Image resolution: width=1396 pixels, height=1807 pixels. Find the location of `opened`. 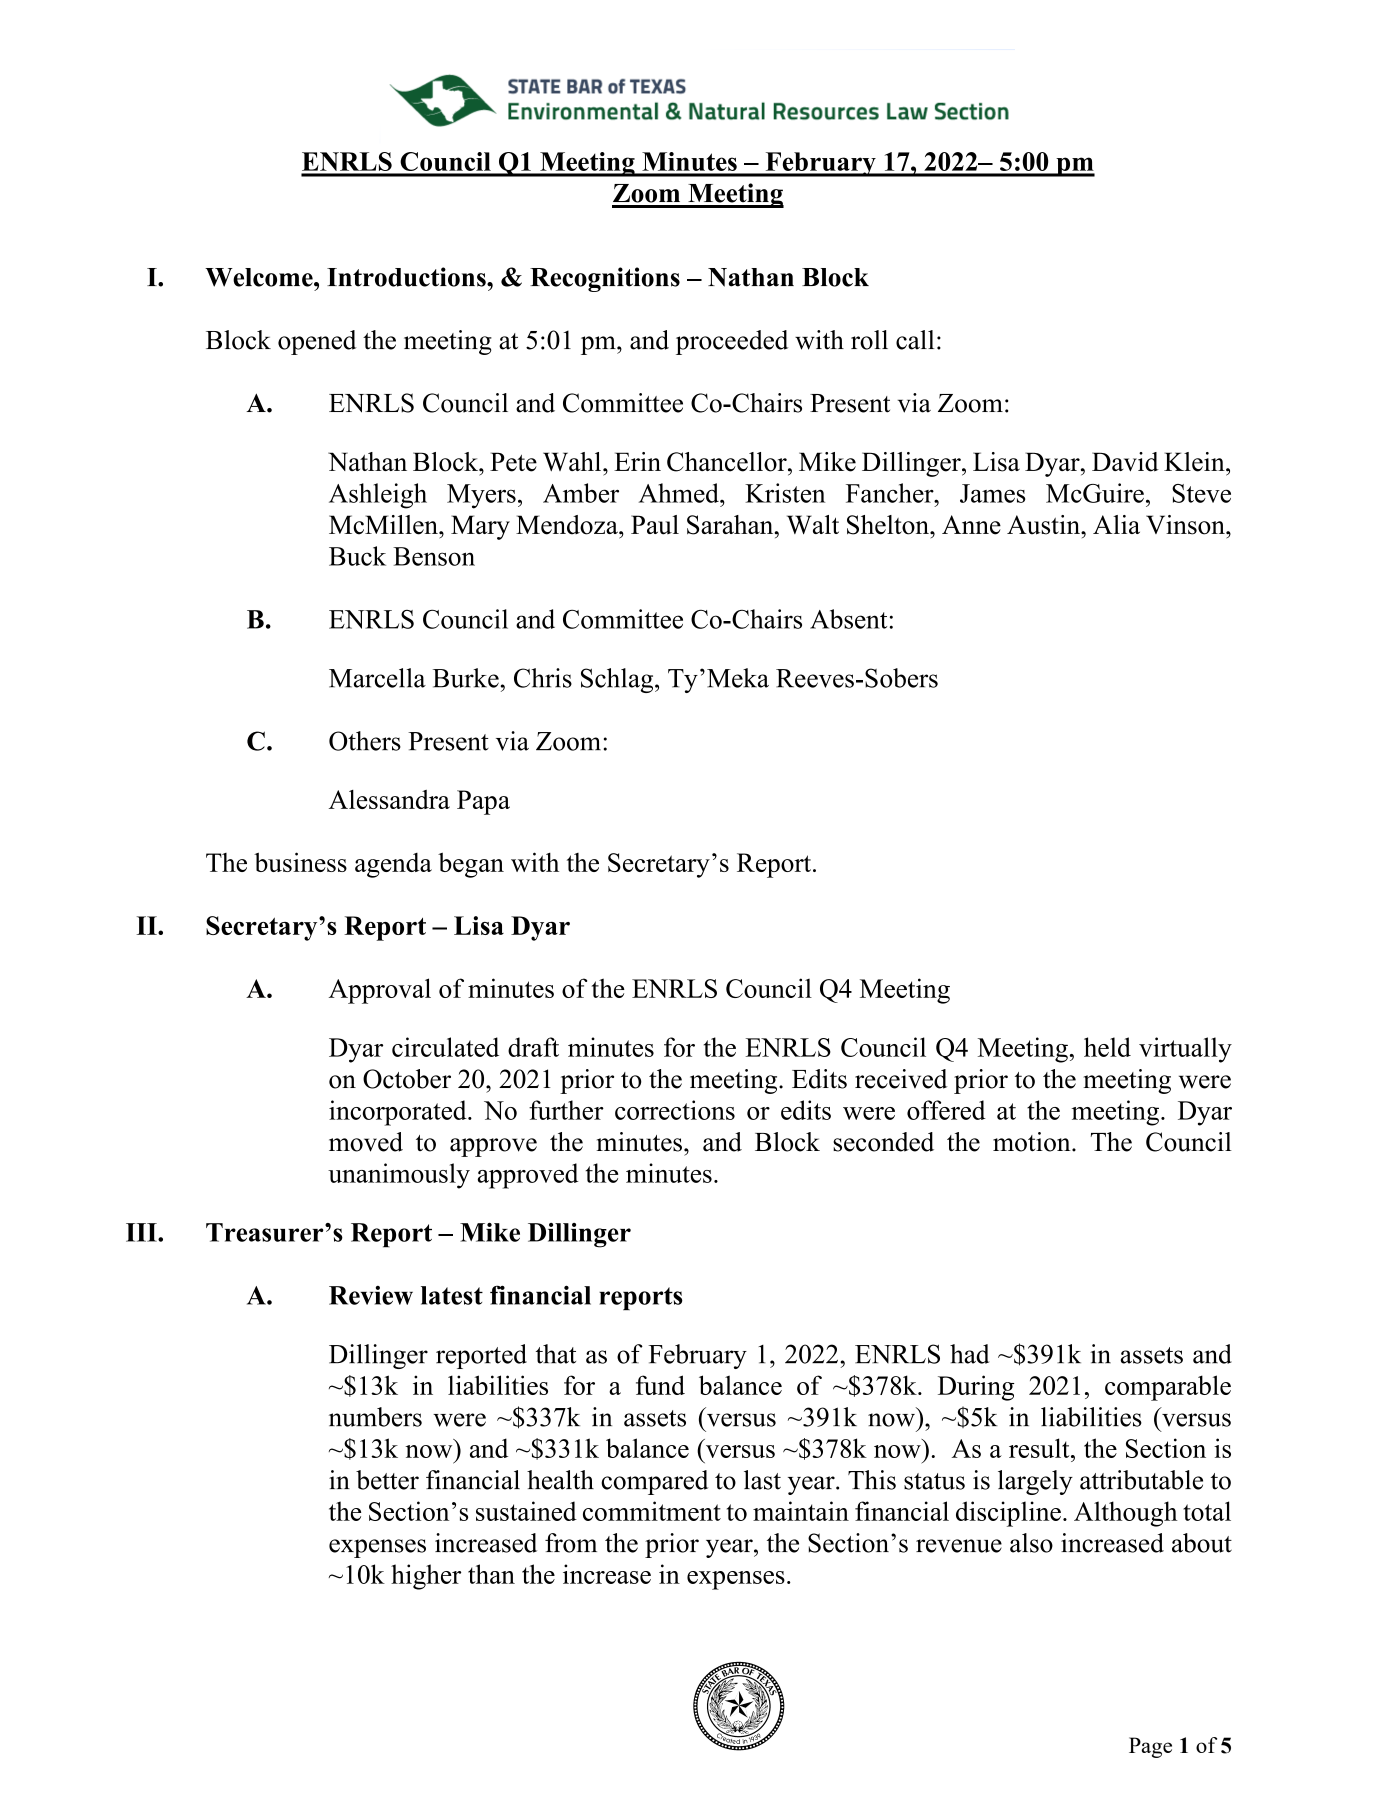

opened is located at coordinates (317, 342).
